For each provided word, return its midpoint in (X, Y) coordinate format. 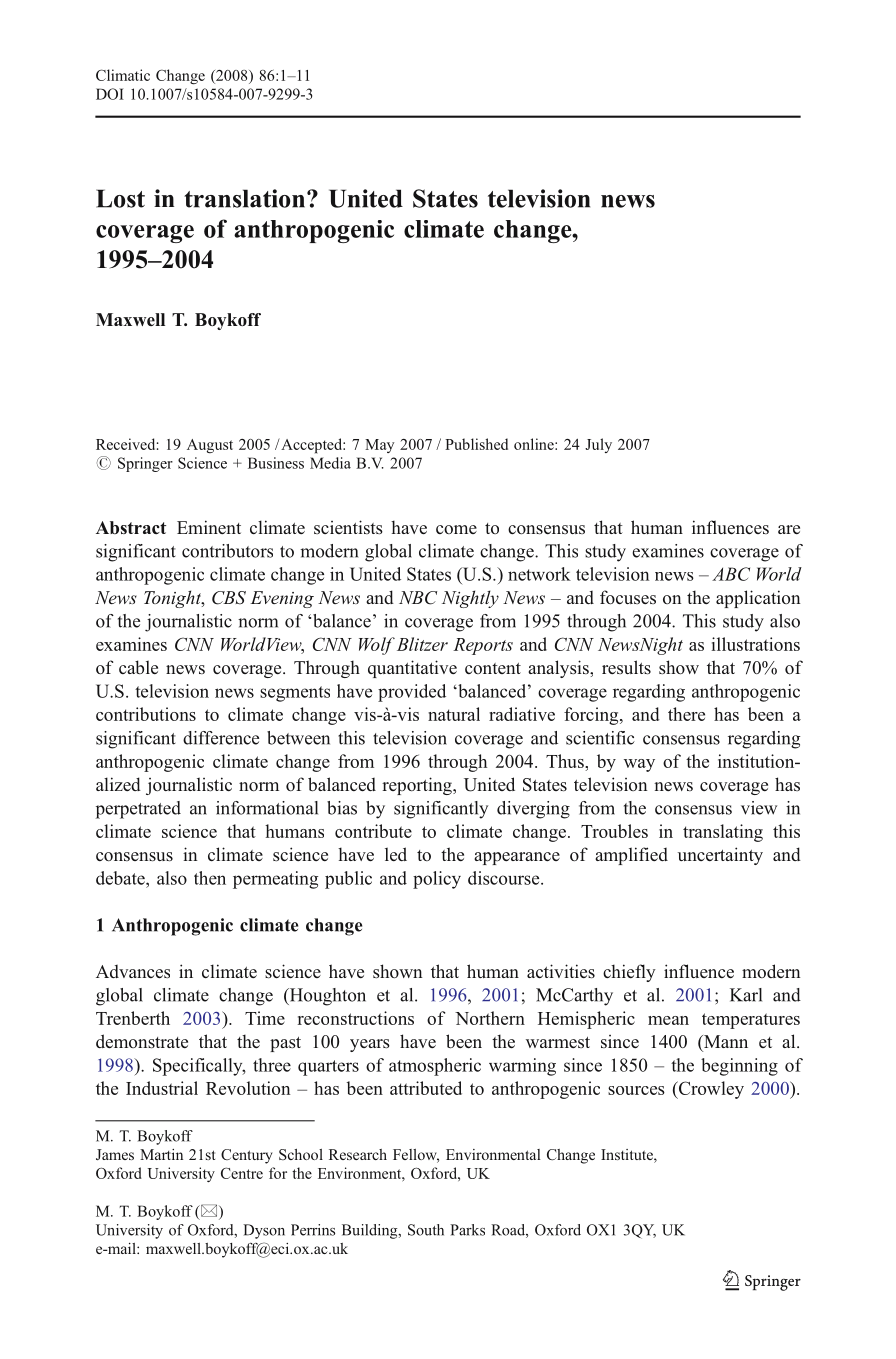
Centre (242, 1173)
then (210, 878)
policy (437, 880)
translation (246, 198)
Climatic (123, 75)
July (598, 445)
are (789, 529)
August (210, 446)
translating (723, 833)
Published (476, 444)
